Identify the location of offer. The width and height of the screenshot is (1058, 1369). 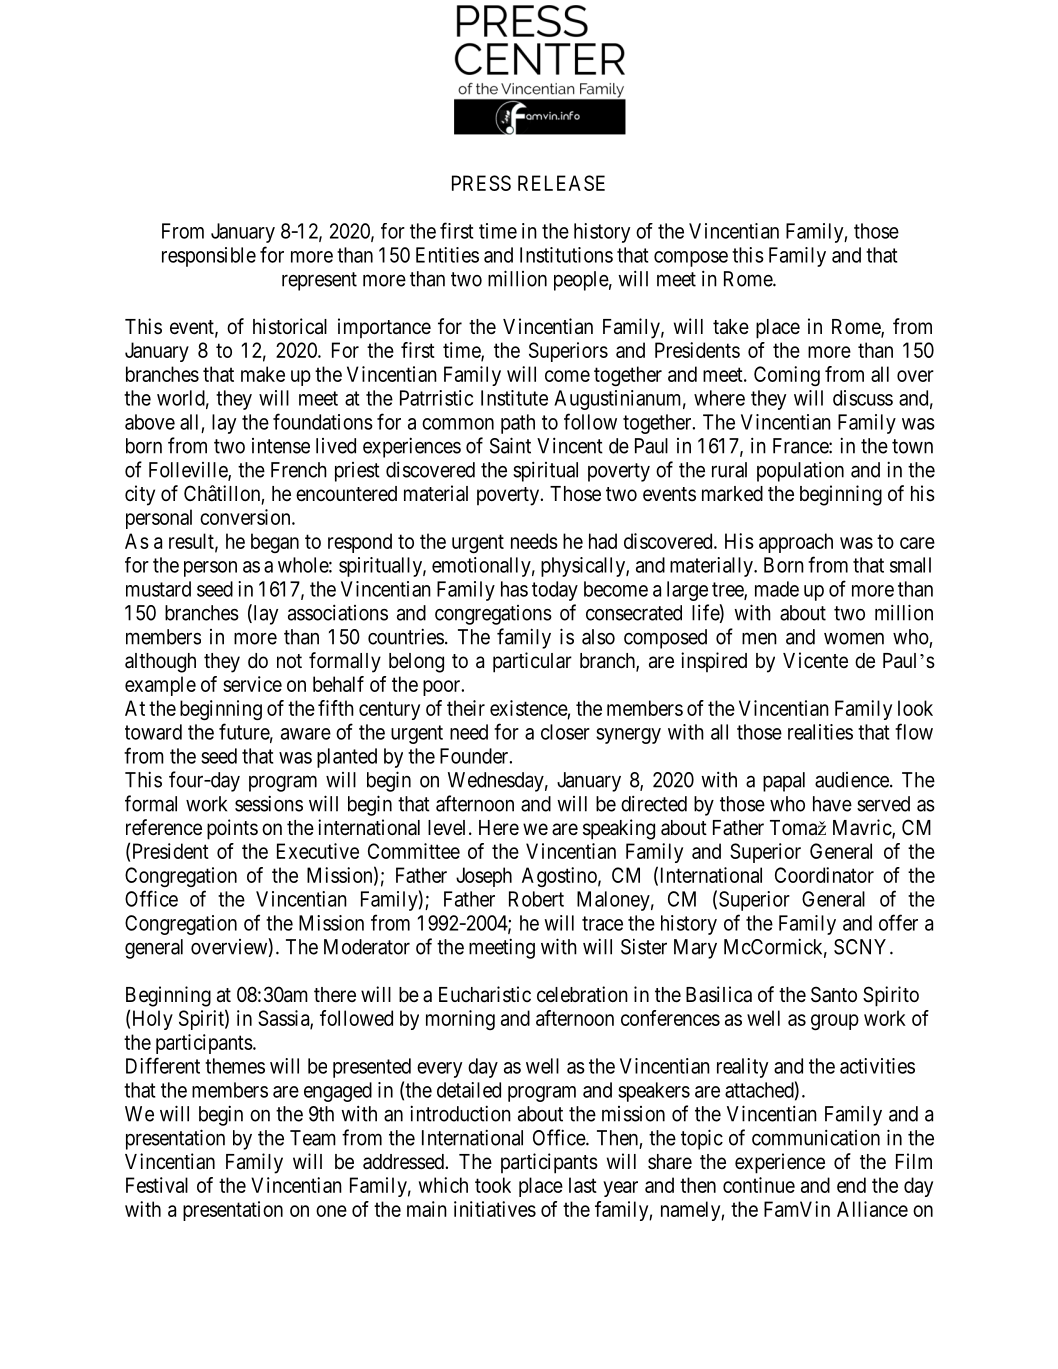
(898, 922).
